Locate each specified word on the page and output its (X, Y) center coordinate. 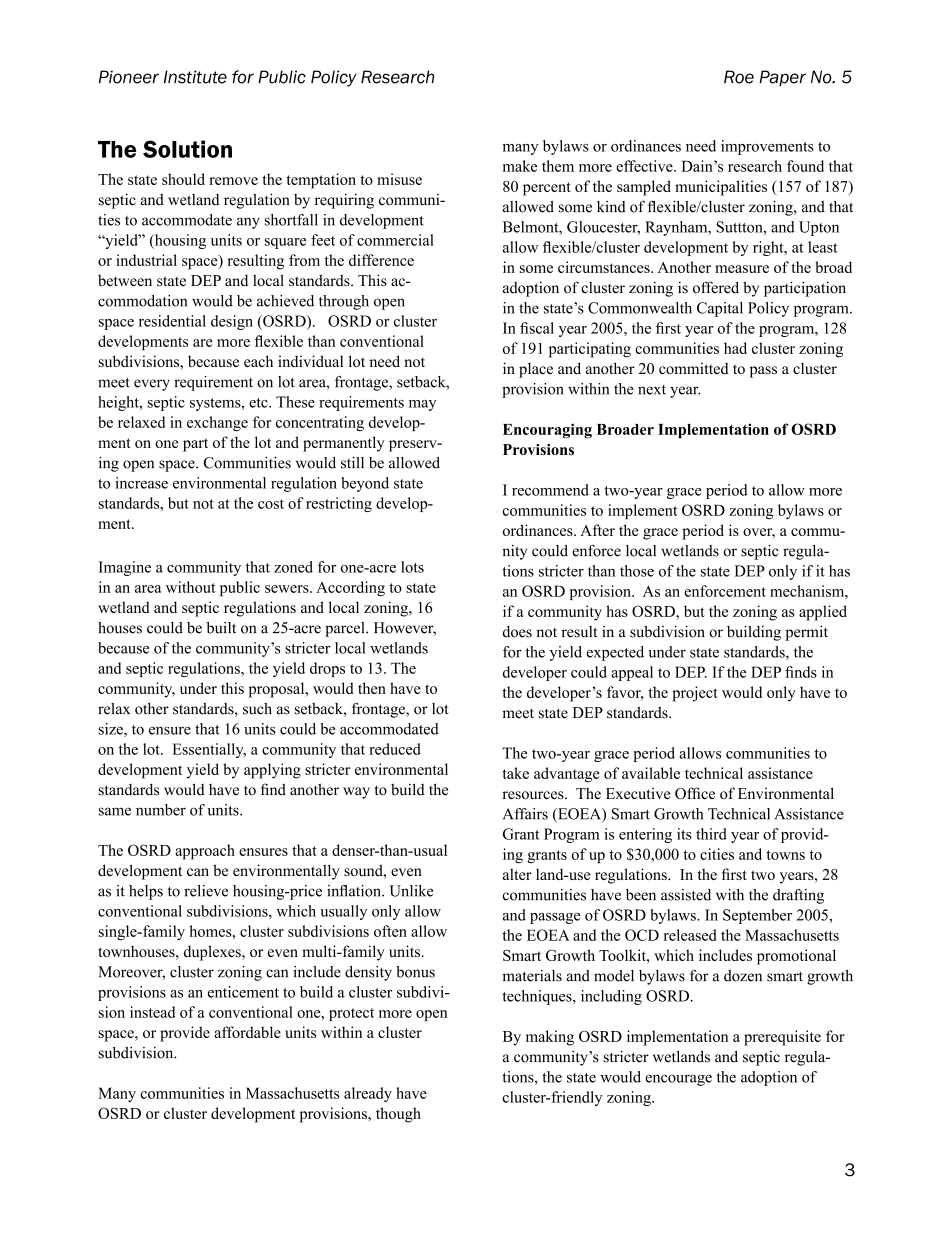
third (711, 834)
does (517, 632)
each (258, 361)
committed (694, 368)
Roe (739, 77)
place (536, 370)
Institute (195, 77)
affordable (247, 1032)
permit (806, 633)
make (520, 166)
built (221, 628)
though (398, 1115)
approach (205, 852)
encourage (678, 1080)
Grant (521, 834)
